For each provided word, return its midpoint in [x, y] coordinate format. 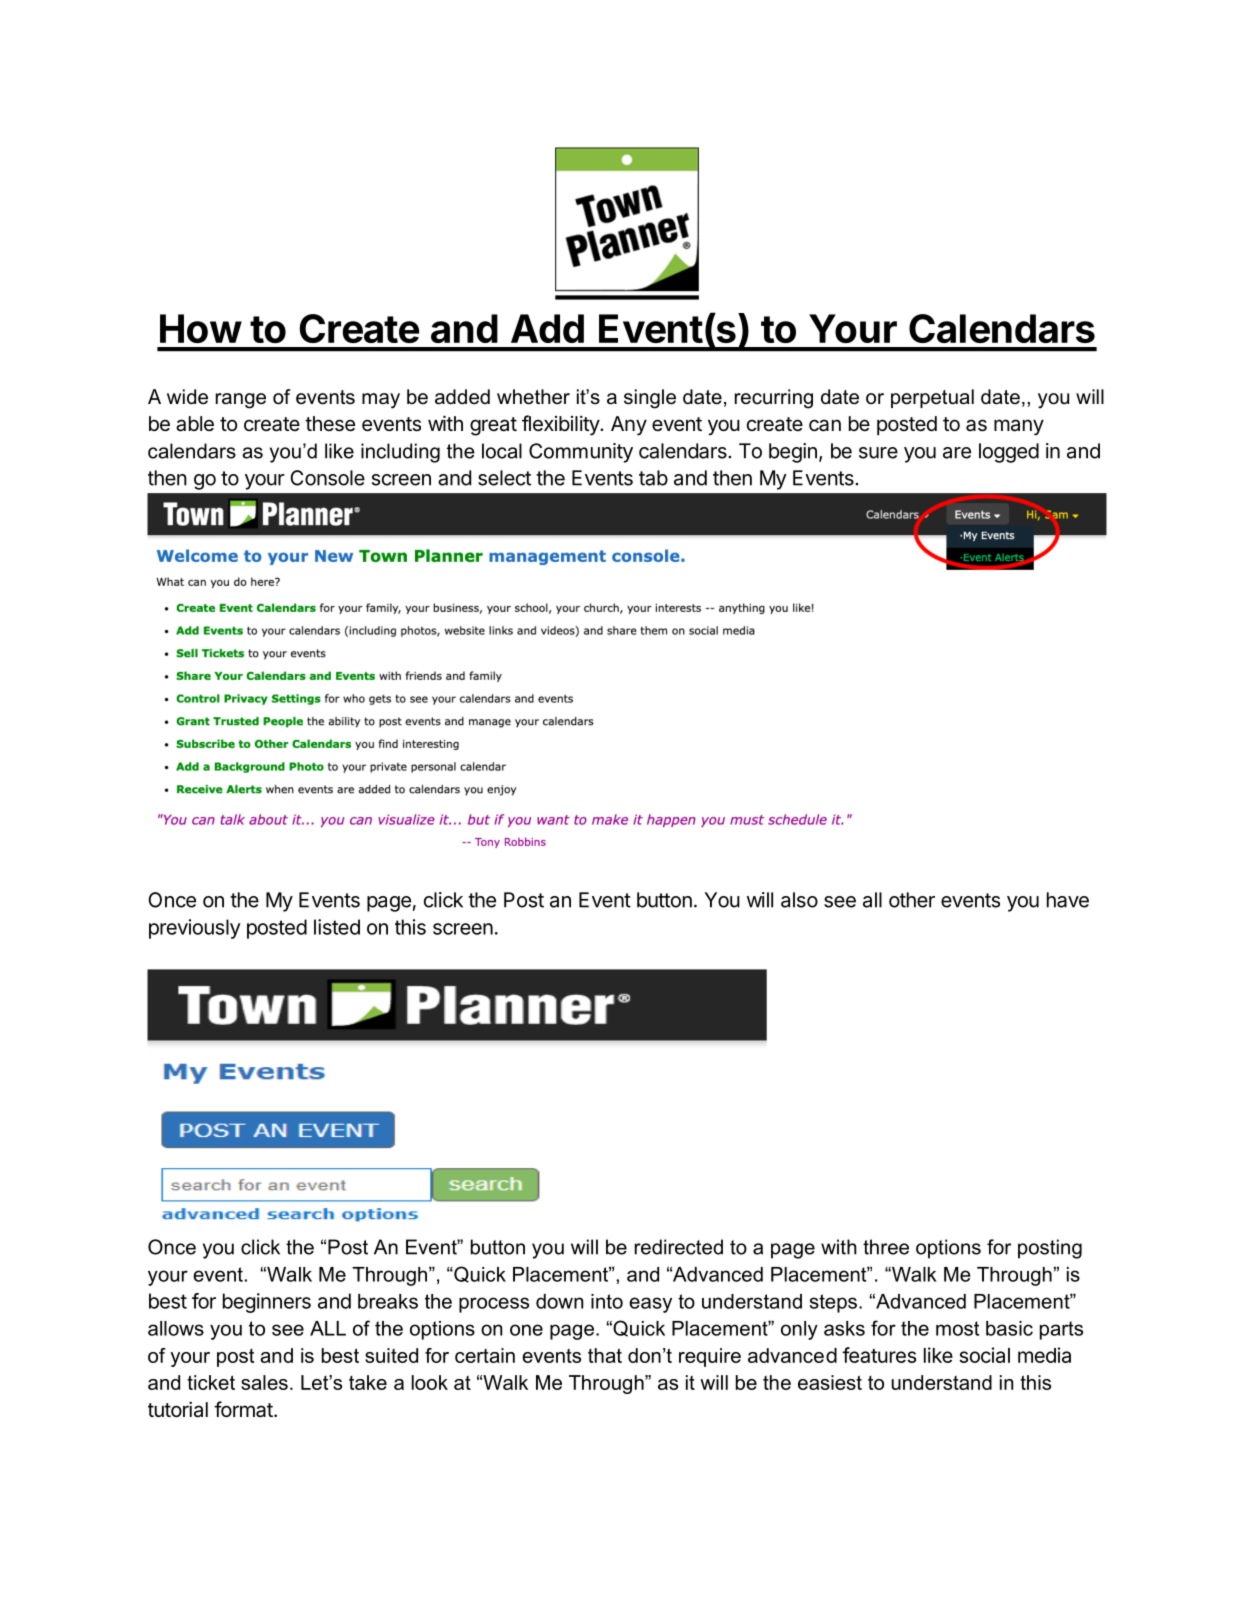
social [984, 1355]
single [650, 399]
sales [264, 1382]
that [605, 1355]
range [241, 401]
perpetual [932, 398]
